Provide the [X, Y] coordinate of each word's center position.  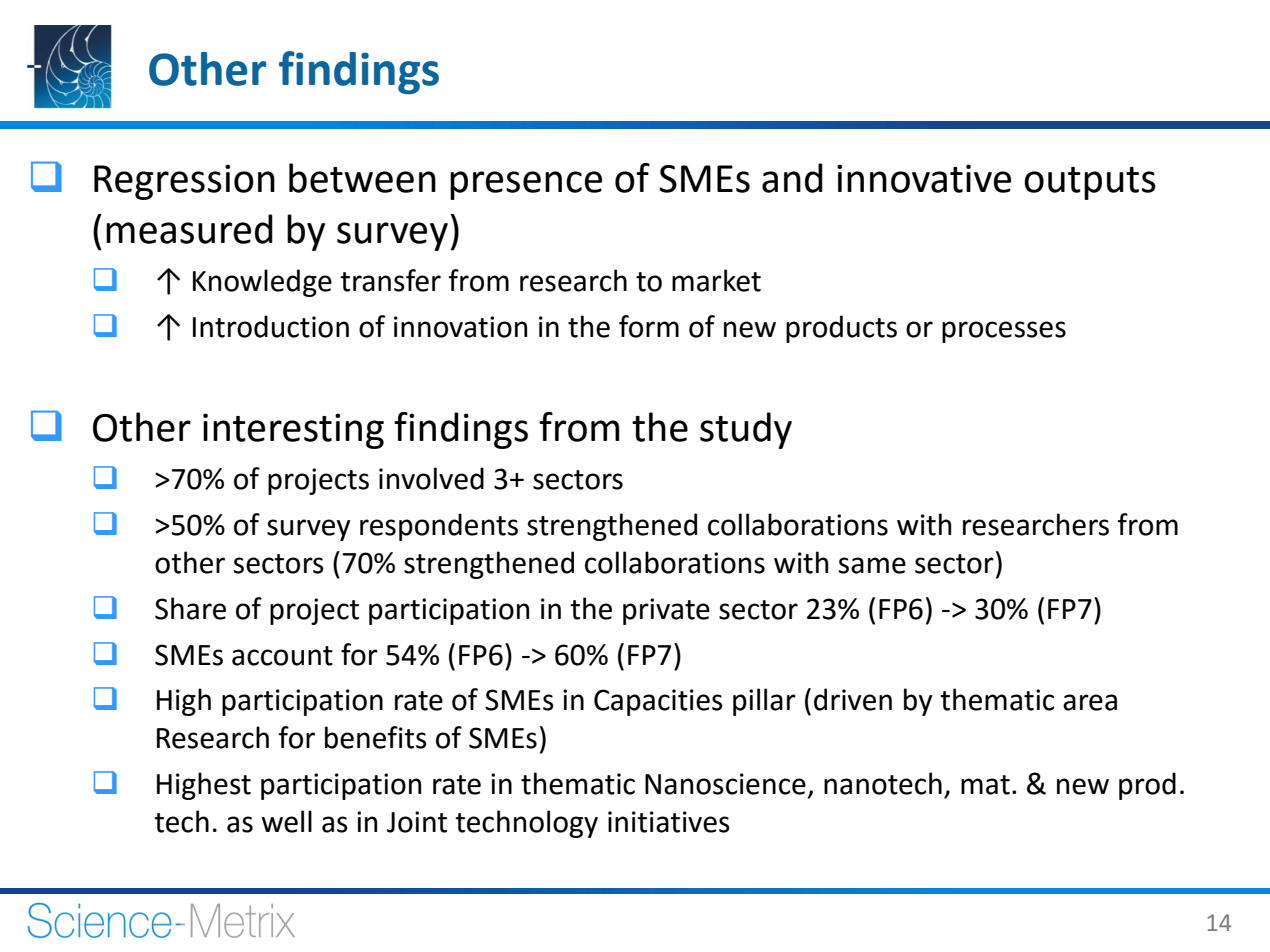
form [649, 326]
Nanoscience [725, 784]
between [362, 178]
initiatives [669, 822]
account [282, 656]
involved [431, 478]
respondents [439, 527]
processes [1004, 332]
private [666, 611]
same [872, 565]
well [287, 821]
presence [526, 185]
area [1090, 702]
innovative [924, 178]
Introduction [271, 326]
